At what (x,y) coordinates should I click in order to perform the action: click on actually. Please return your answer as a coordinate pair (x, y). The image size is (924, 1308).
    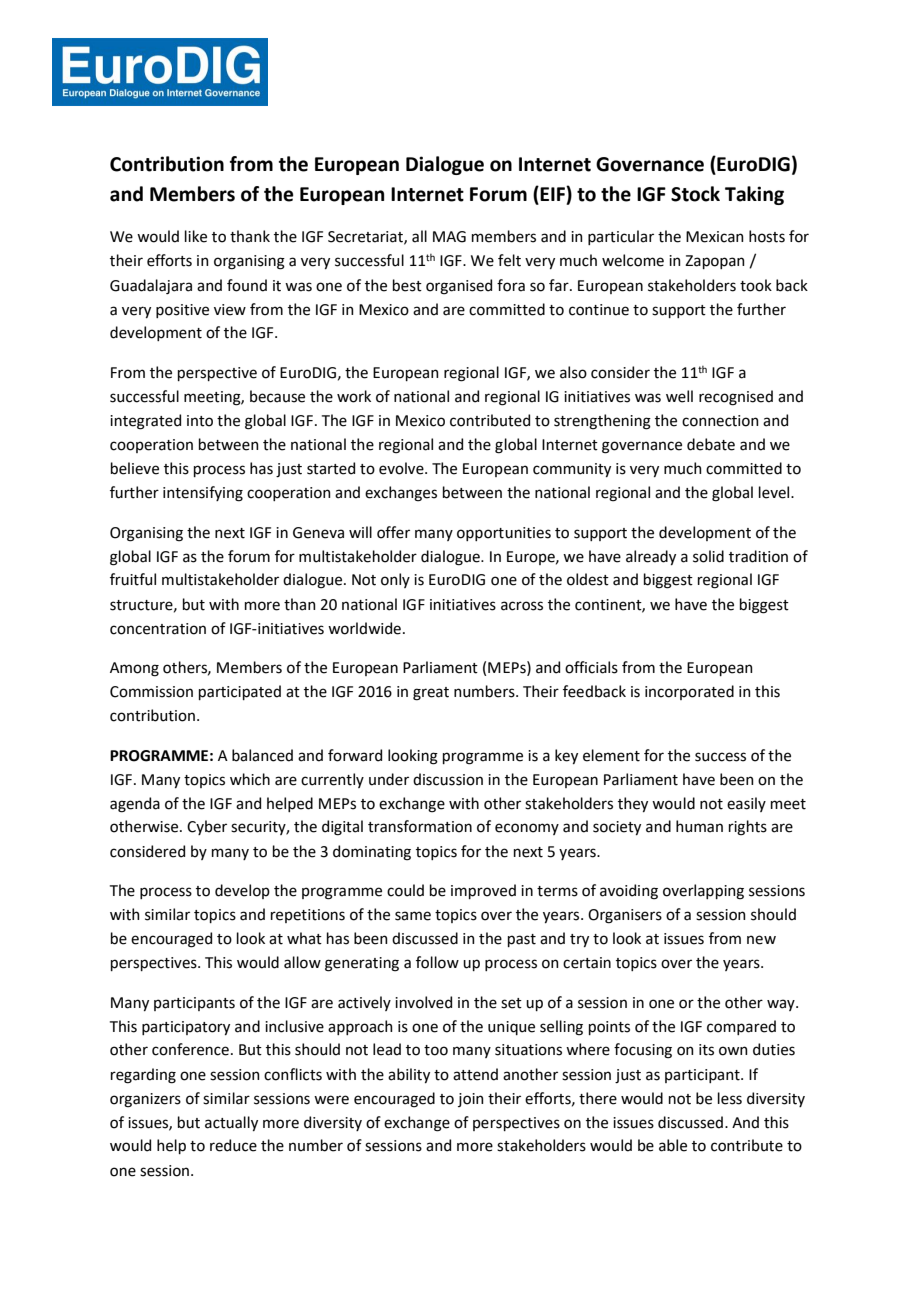
    Looking at the image, I should click on (231, 1123).
